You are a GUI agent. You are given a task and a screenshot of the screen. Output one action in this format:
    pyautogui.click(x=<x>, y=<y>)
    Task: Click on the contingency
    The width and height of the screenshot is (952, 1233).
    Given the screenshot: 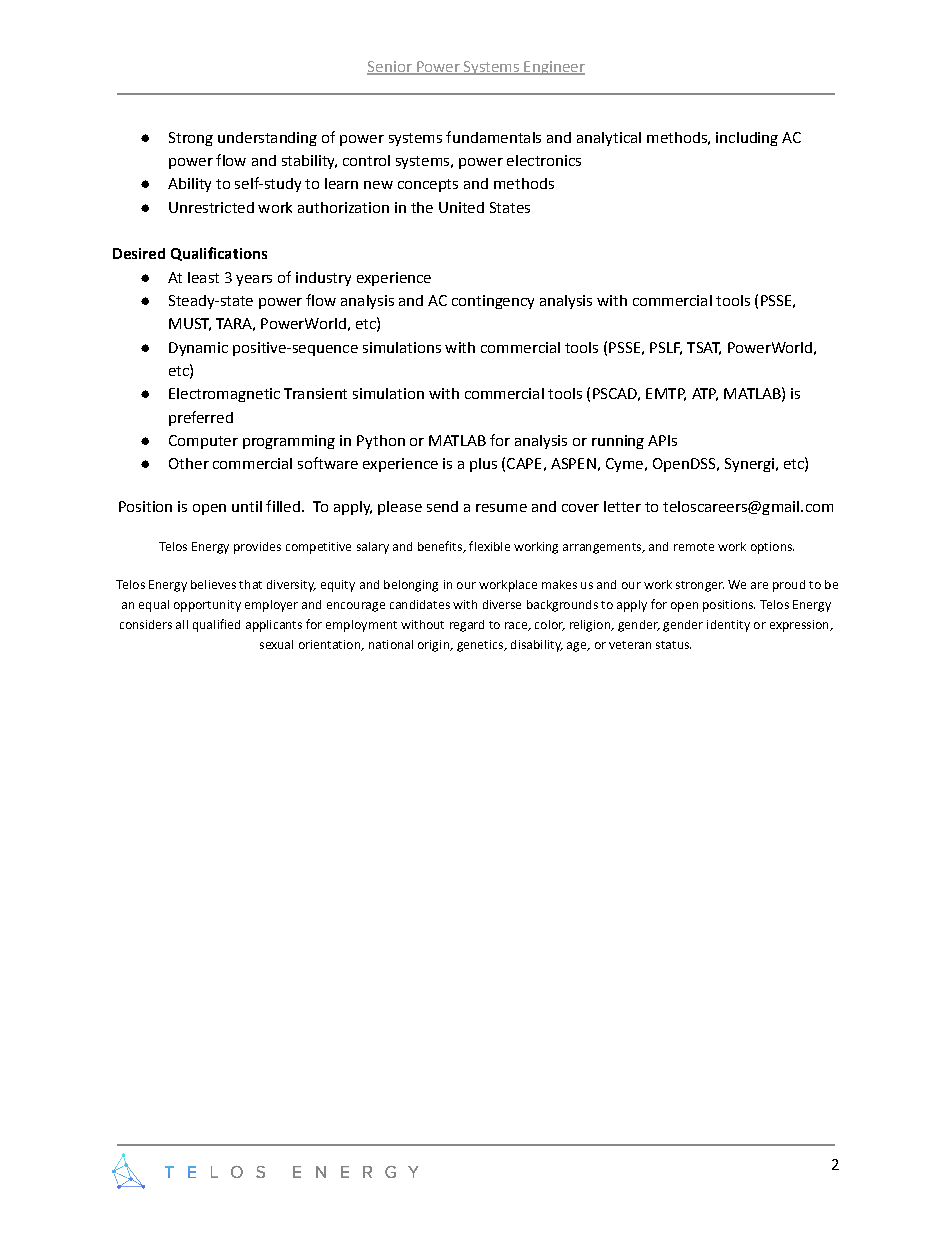 What is the action you would take?
    pyautogui.click(x=493, y=302)
